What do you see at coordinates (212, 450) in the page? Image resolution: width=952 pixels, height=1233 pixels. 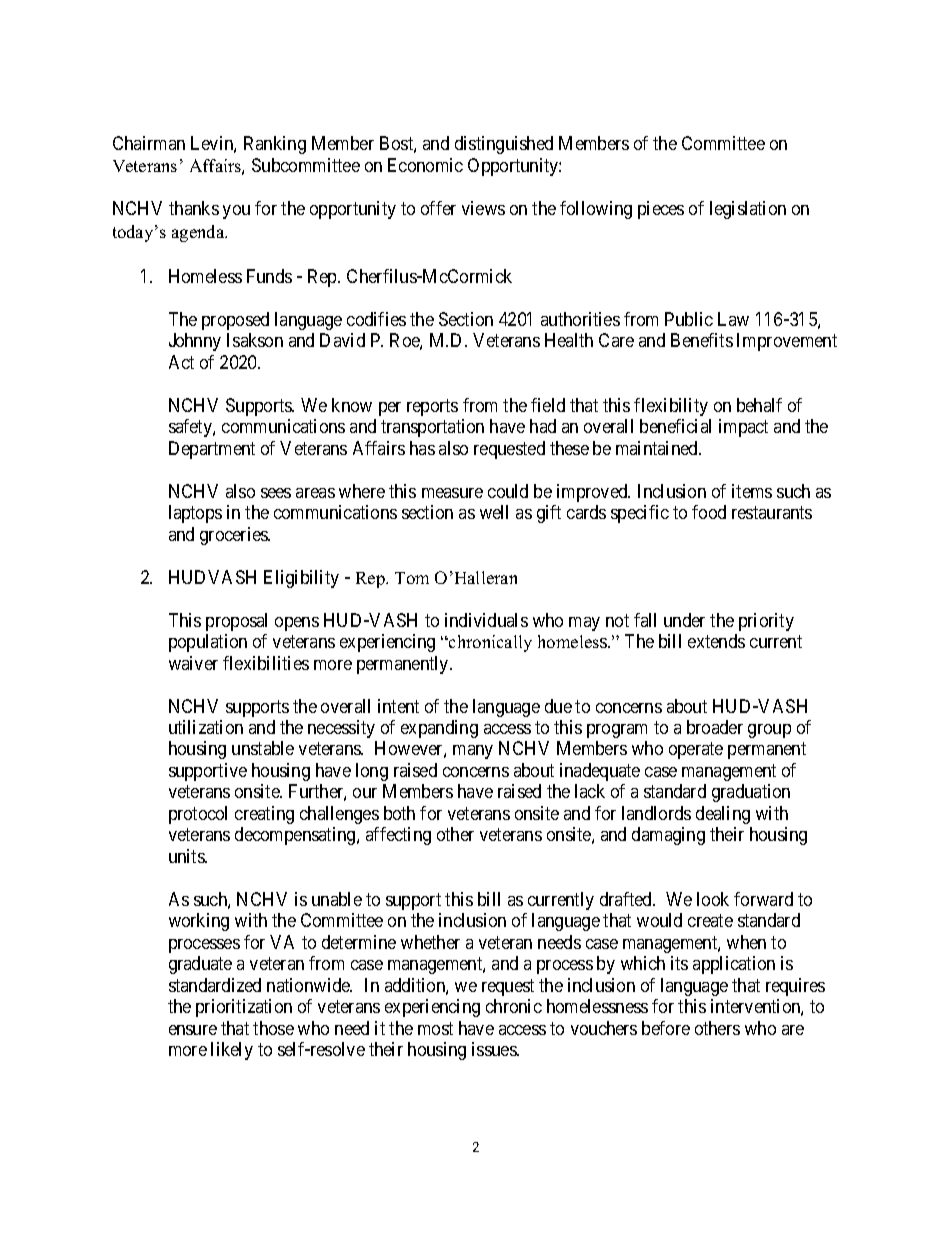 I see `Department` at bounding box center [212, 450].
